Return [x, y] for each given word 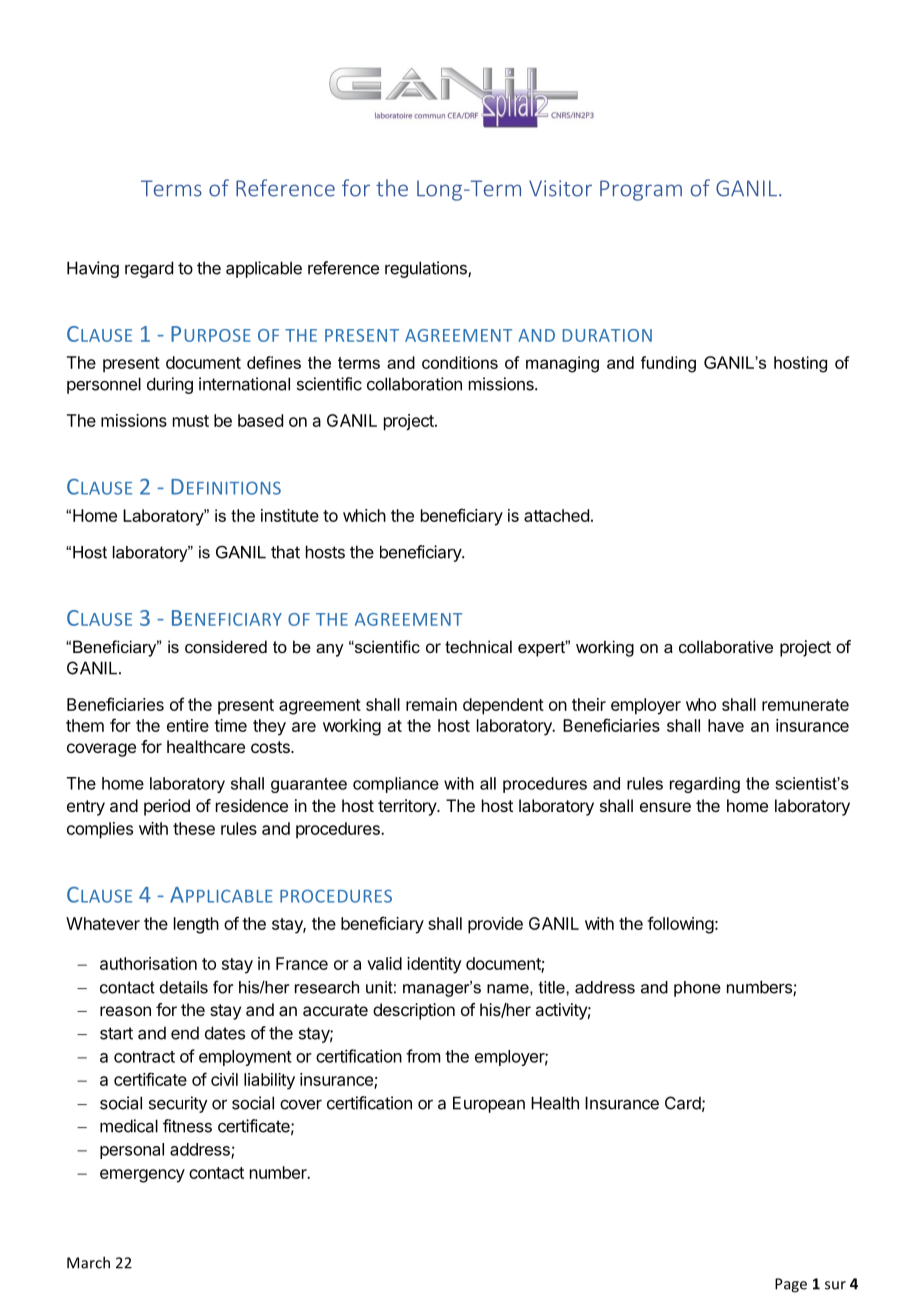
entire [188, 725]
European [489, 1104]
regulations [427, 269]
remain [431, 704]
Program [641, 190]
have [726, 725]
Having [93, 269]
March [88, 1262]
